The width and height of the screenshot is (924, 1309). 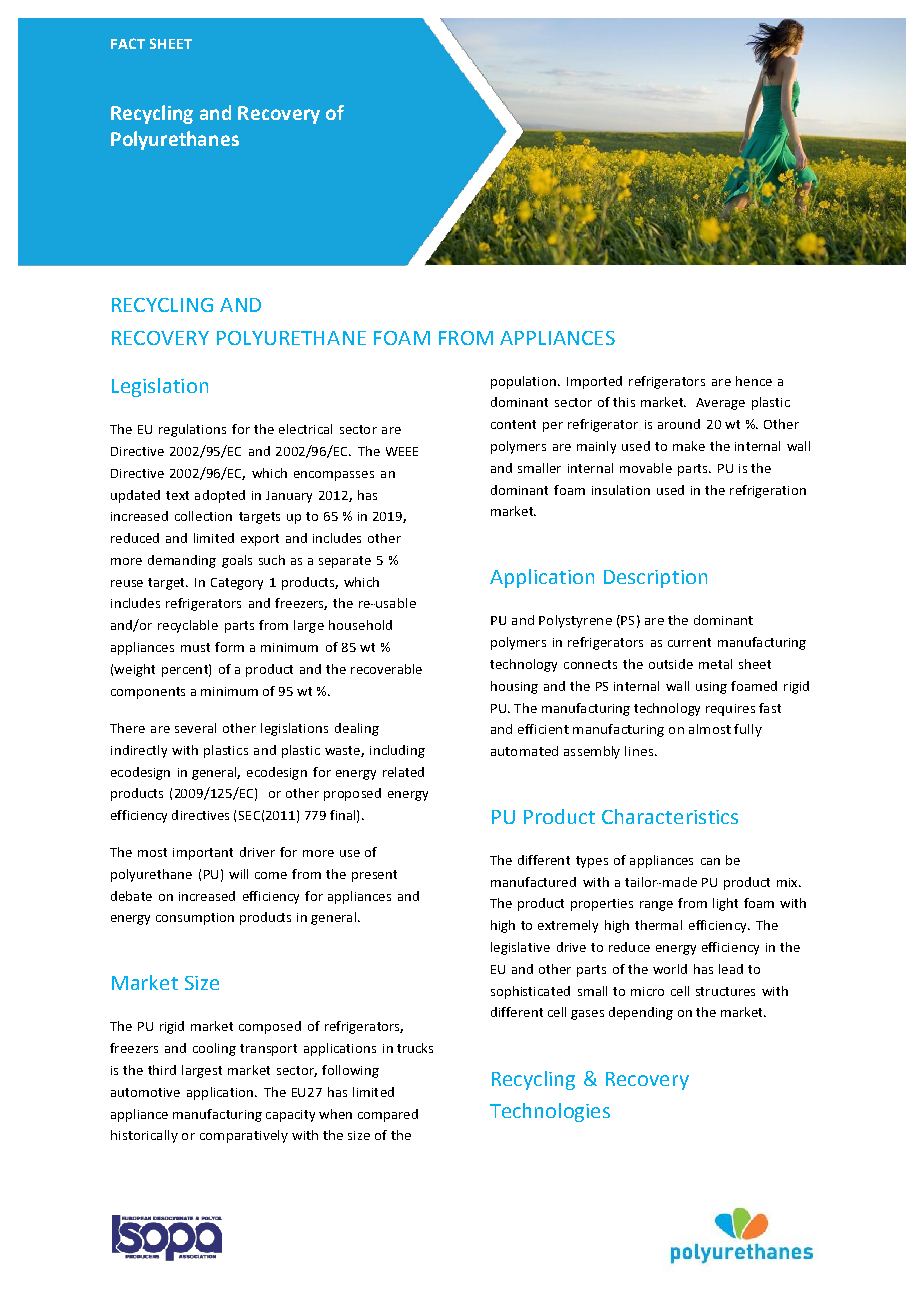 I want to click on compared, so click(x=388, y=1115).
